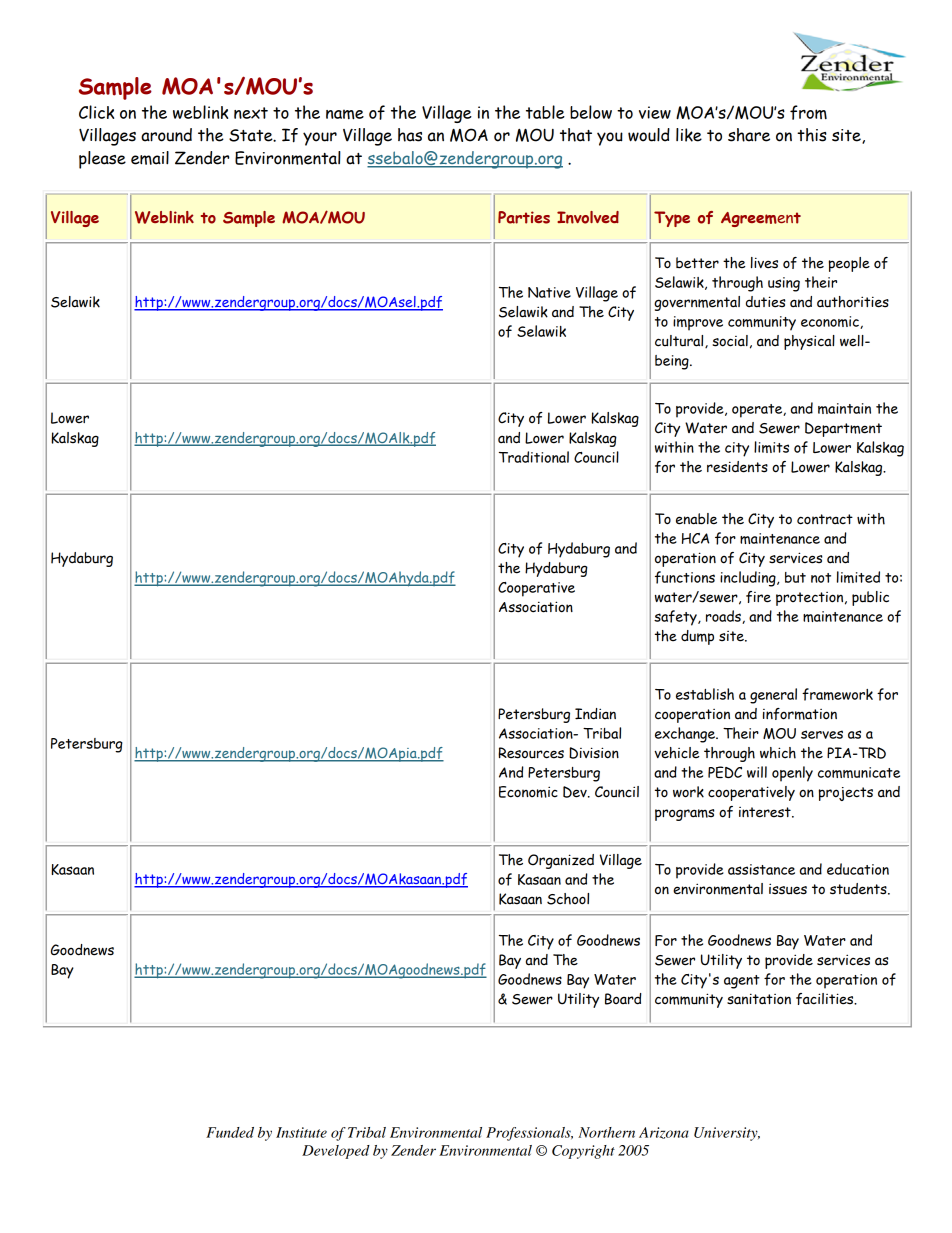 The height and width of the page is (1233, 952). What do you see at coordinates (568, 899) in the page?
I see `School` at bounding box center [568, 899].
